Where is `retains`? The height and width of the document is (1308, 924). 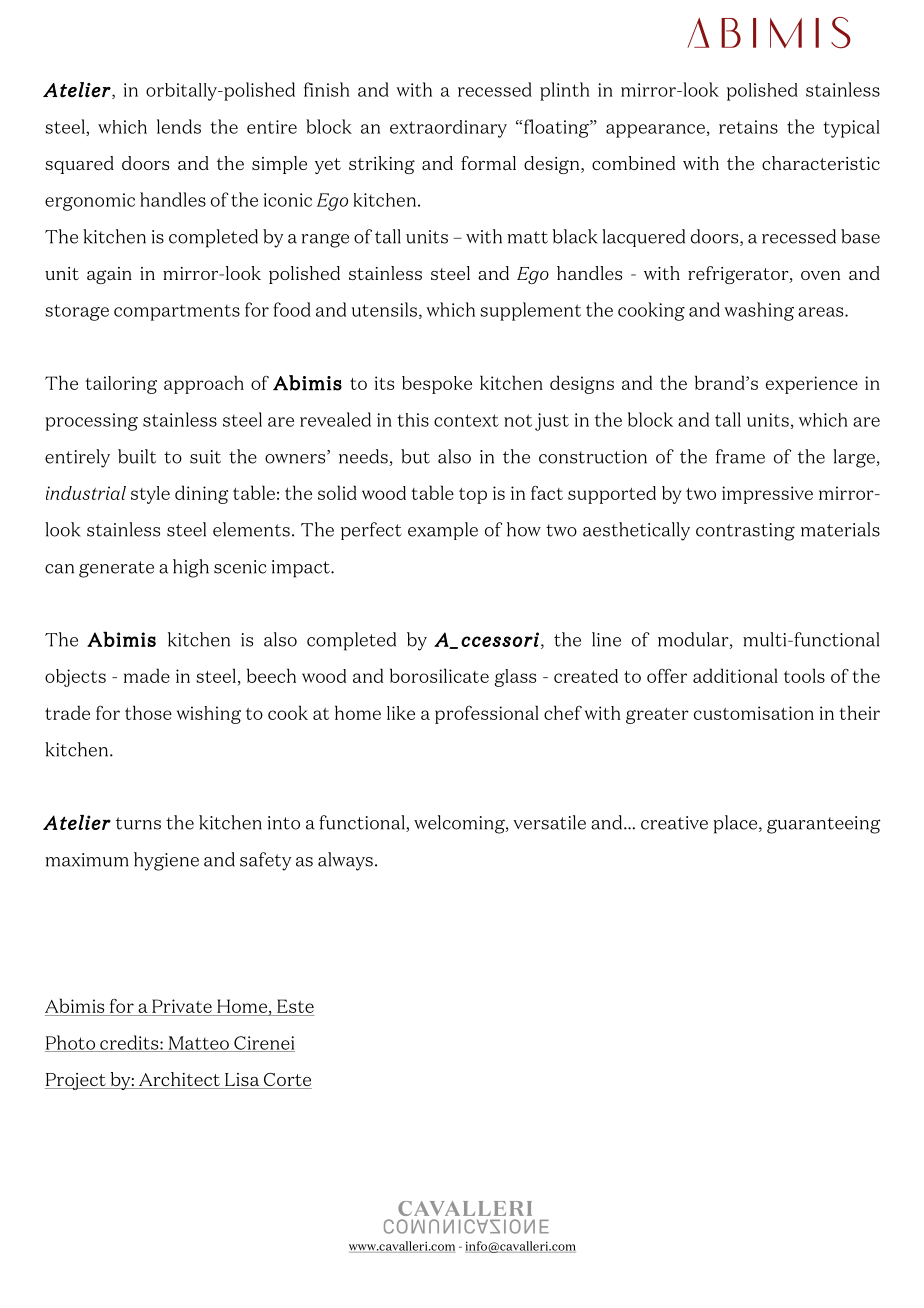
retains is located at coordinates (748, 127).
